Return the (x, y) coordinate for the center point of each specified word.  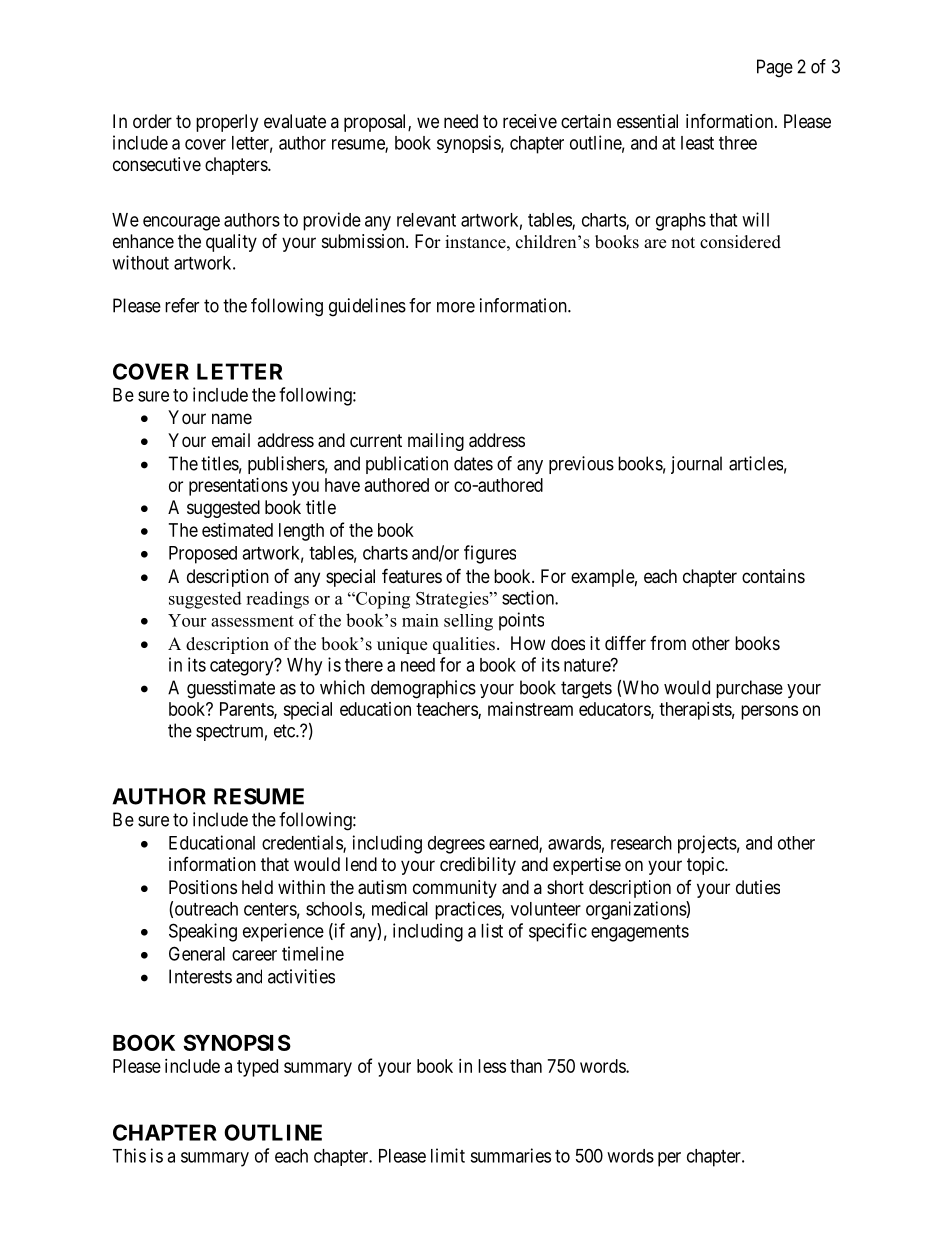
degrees (456, 845)
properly (227, 123)
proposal (376, 123)
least (697, 143)
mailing (436, 442)
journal (696, 465)
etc (285, 731)
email (231, 440)
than (526, 1066)
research (641, 843)
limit (448, 1155)
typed (257, 1068)
